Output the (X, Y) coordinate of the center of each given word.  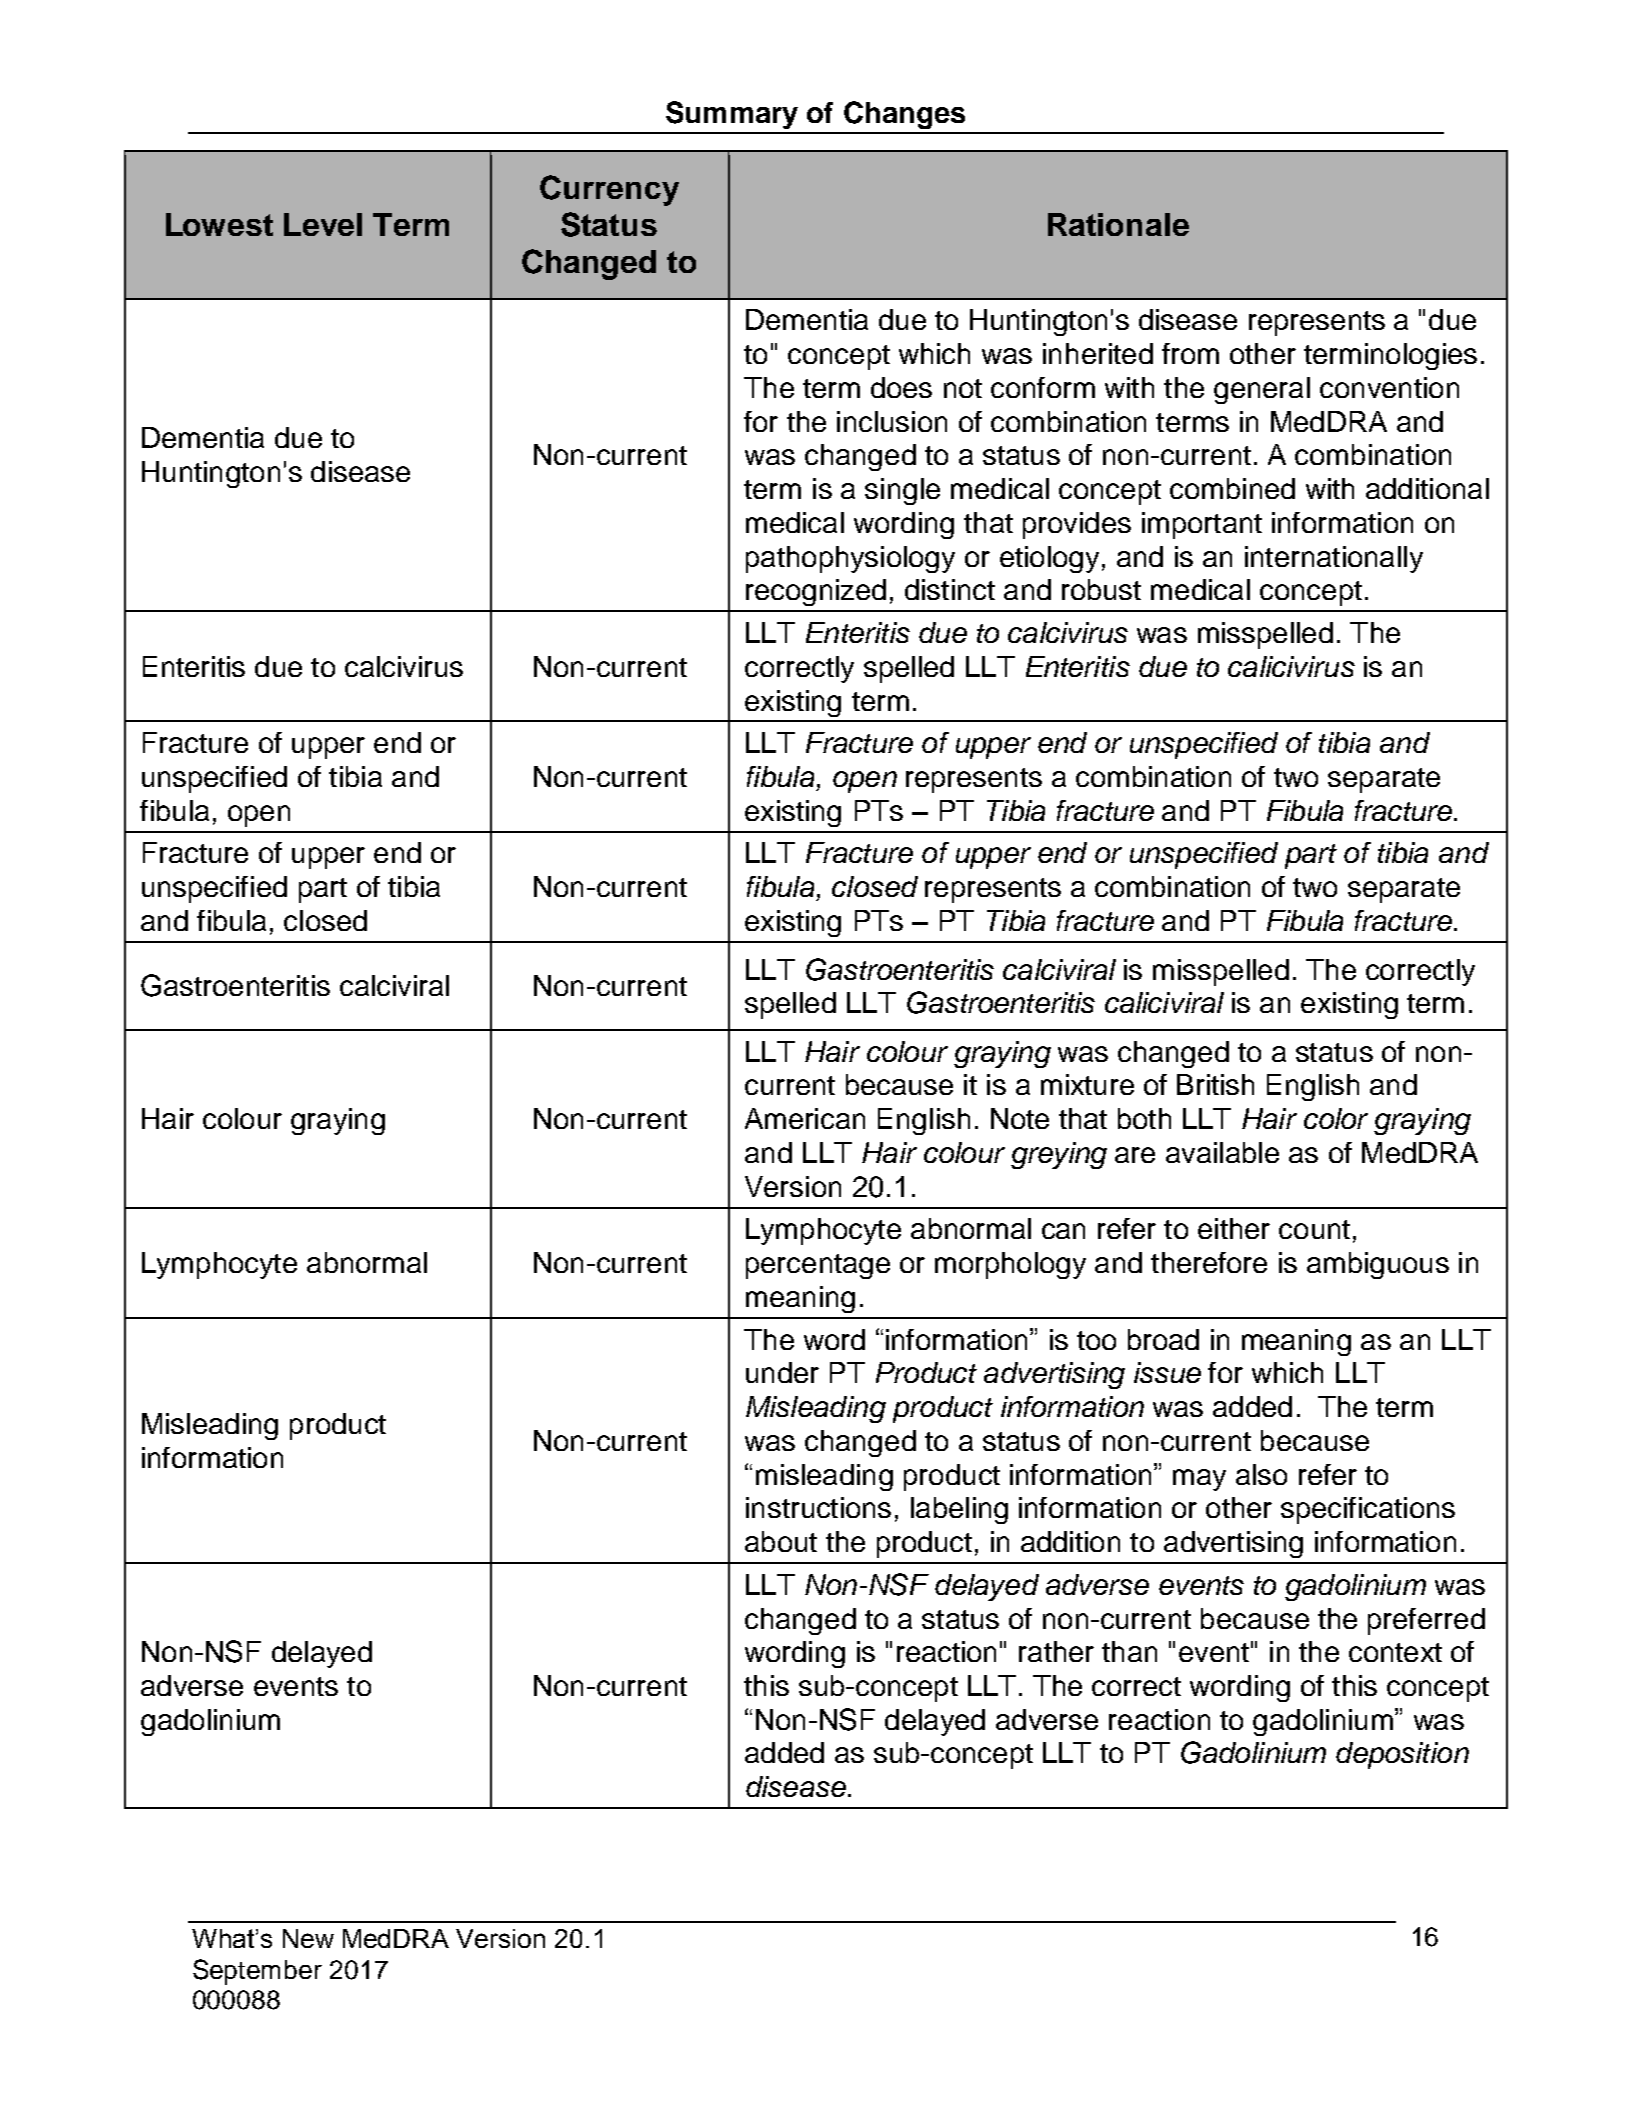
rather (1056, 1651)
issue (1167, 1372)
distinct (950, 589)
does (901, 387)
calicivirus (1291, 666)
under (782, 1372)
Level (323, 224)
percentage (818, 1266)
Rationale (1118, 224)
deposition (1402, 1755)
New (308, 1938)
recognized (816, 592)
